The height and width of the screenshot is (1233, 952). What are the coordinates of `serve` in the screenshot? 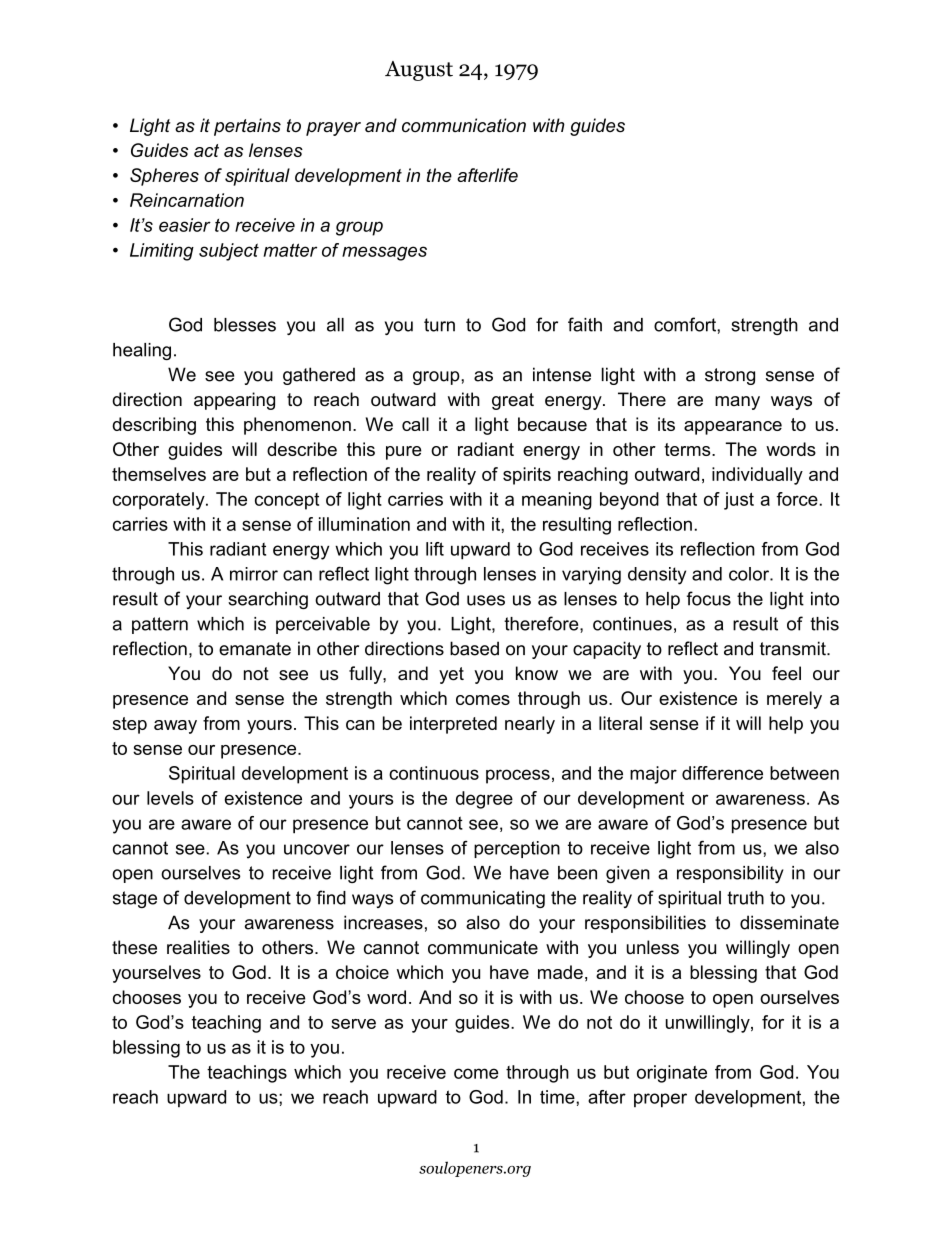 It's located at (353, 1024).
